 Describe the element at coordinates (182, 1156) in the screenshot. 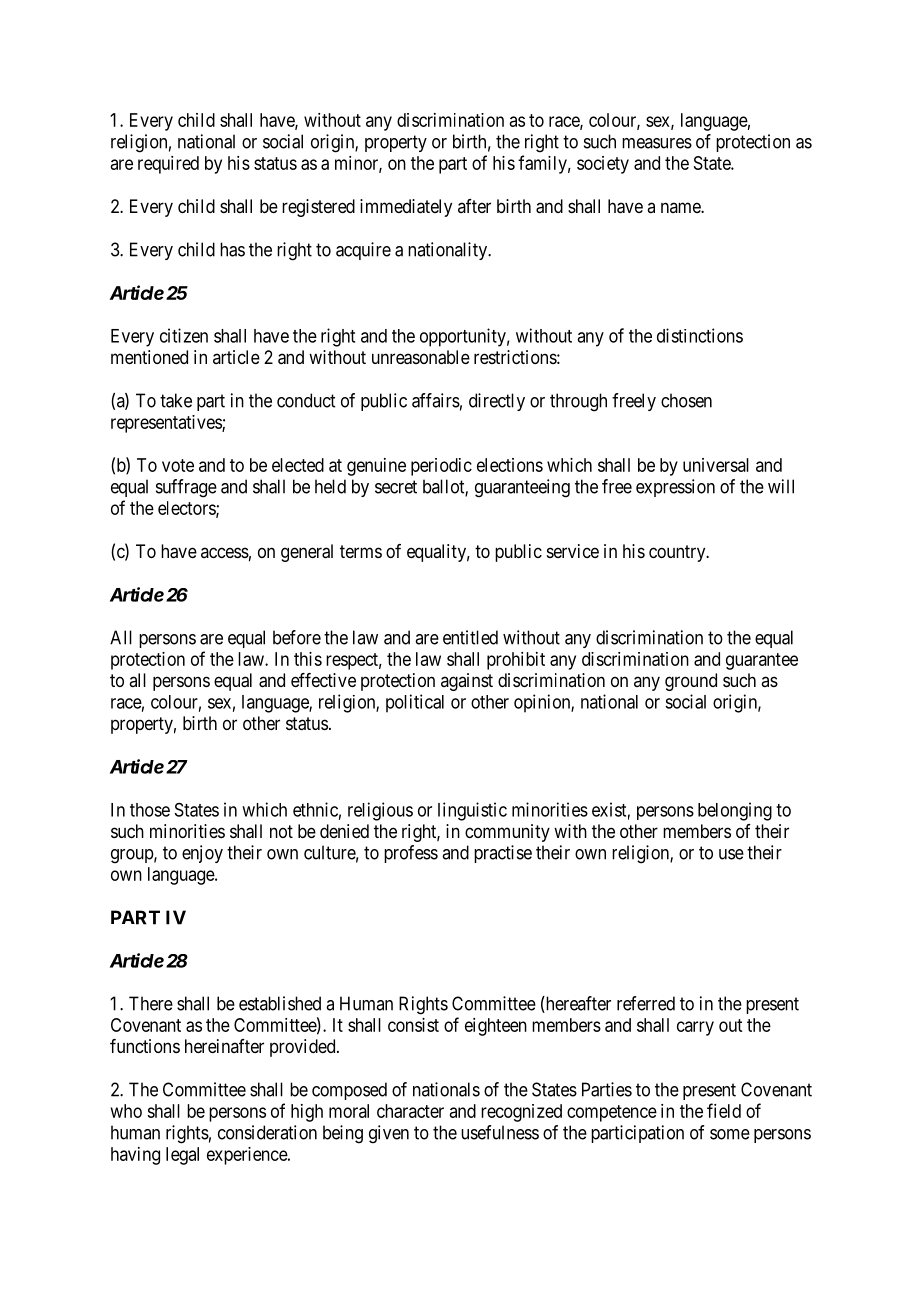

I see `legal` at that location.
